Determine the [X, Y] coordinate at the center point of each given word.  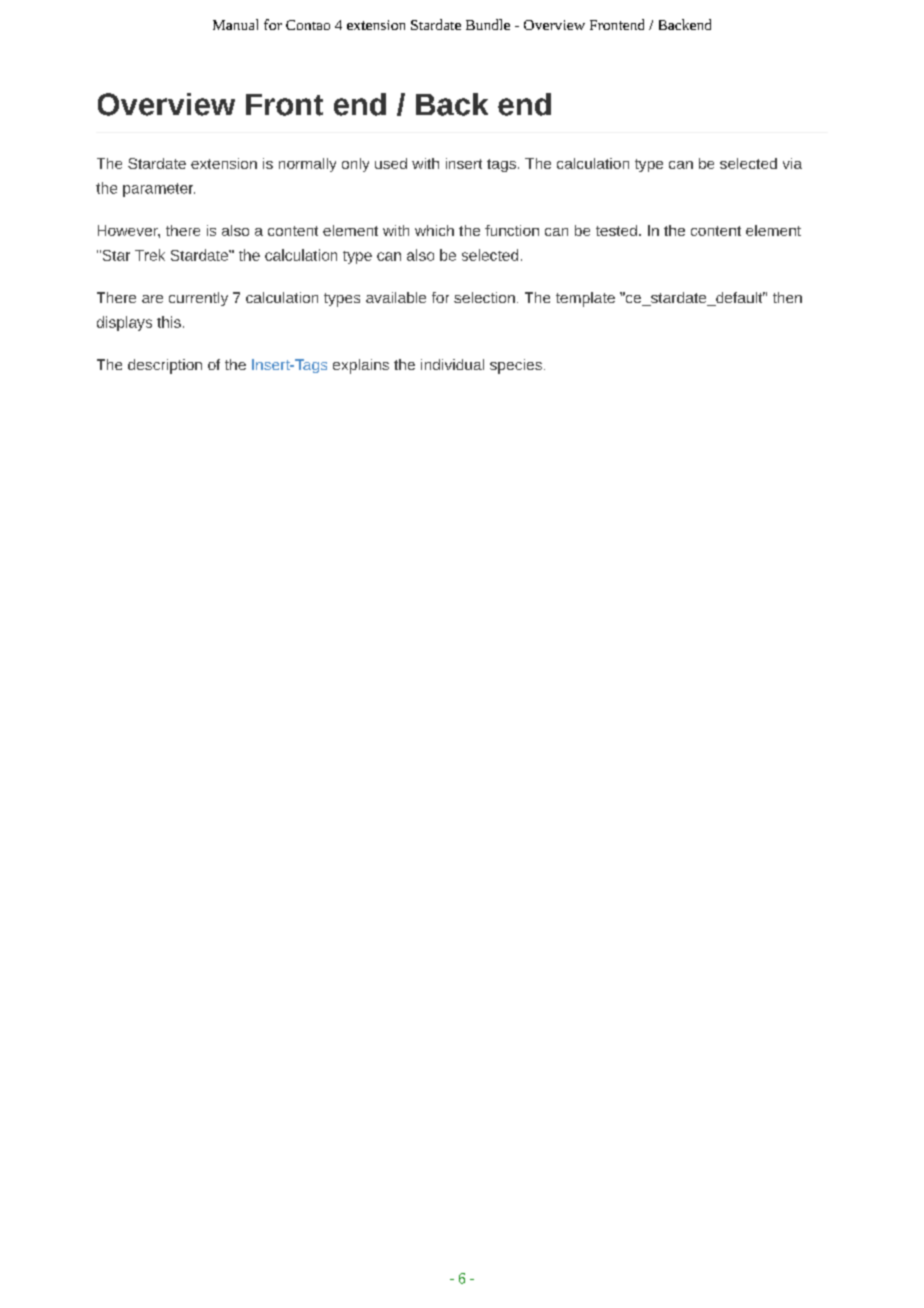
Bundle [488, 24]
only [355, 165]
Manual [235, 24]
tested [616, 230]
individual [452, 364]
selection [484, 297]
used [391, 163]
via [792, 163]
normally [307, 165]
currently [198, 299]
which [434, 230]
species [516, 366]
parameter [159, 190]
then [787, 297]
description [165, 366]
